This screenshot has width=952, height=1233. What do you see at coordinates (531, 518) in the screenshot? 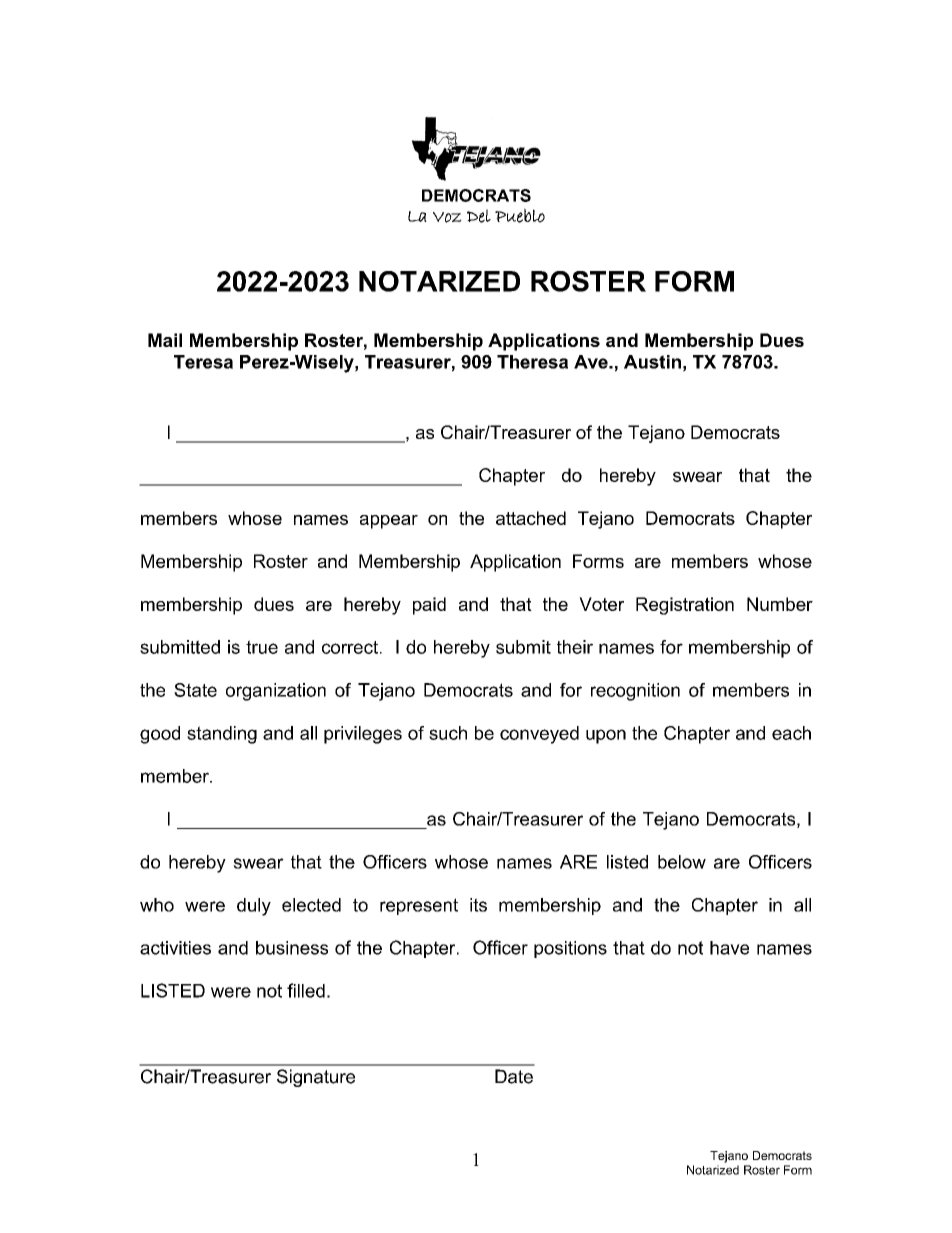
I see `attached` at bounding box center [531, 518].
